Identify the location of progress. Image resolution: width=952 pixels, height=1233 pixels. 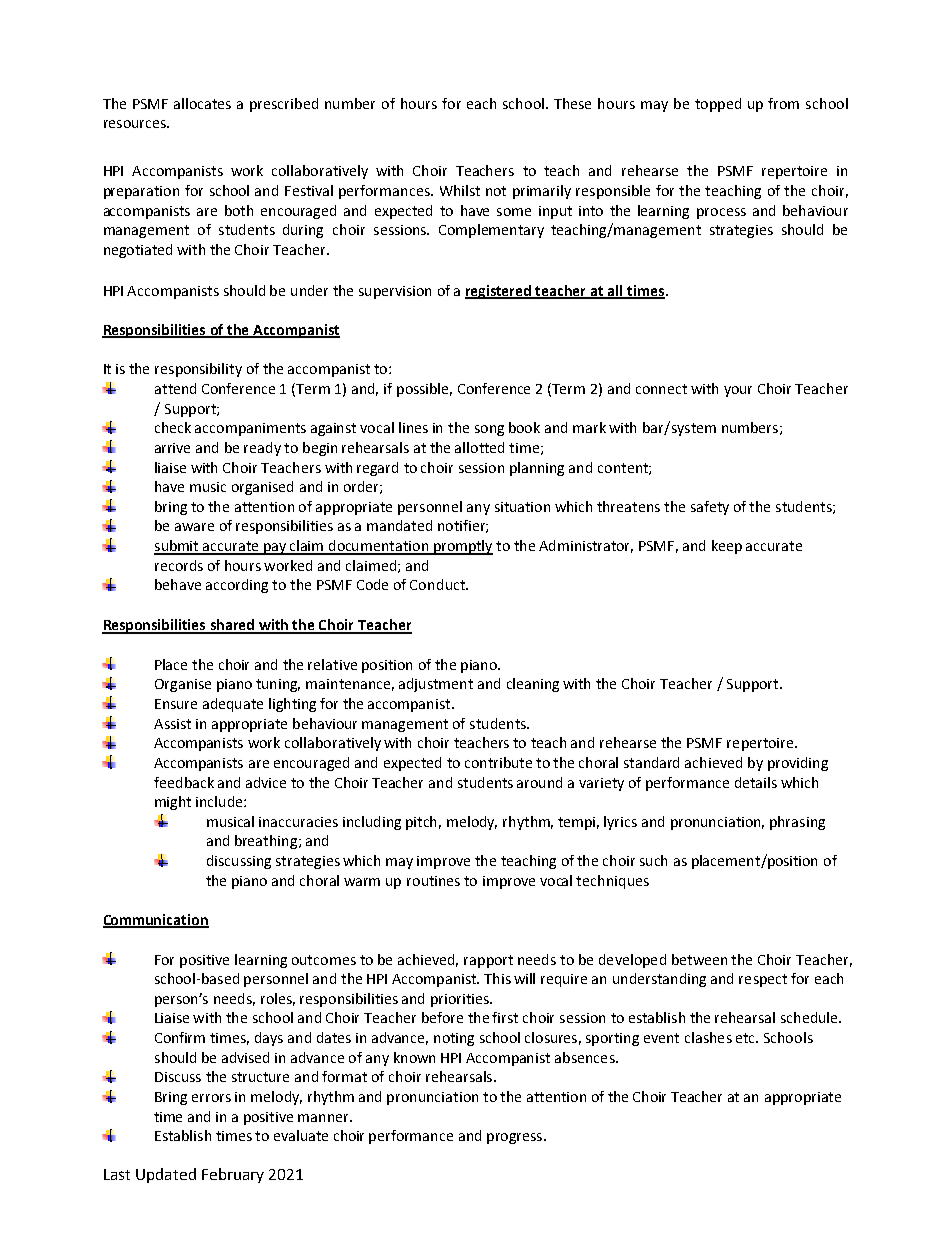
(516, 1138).
